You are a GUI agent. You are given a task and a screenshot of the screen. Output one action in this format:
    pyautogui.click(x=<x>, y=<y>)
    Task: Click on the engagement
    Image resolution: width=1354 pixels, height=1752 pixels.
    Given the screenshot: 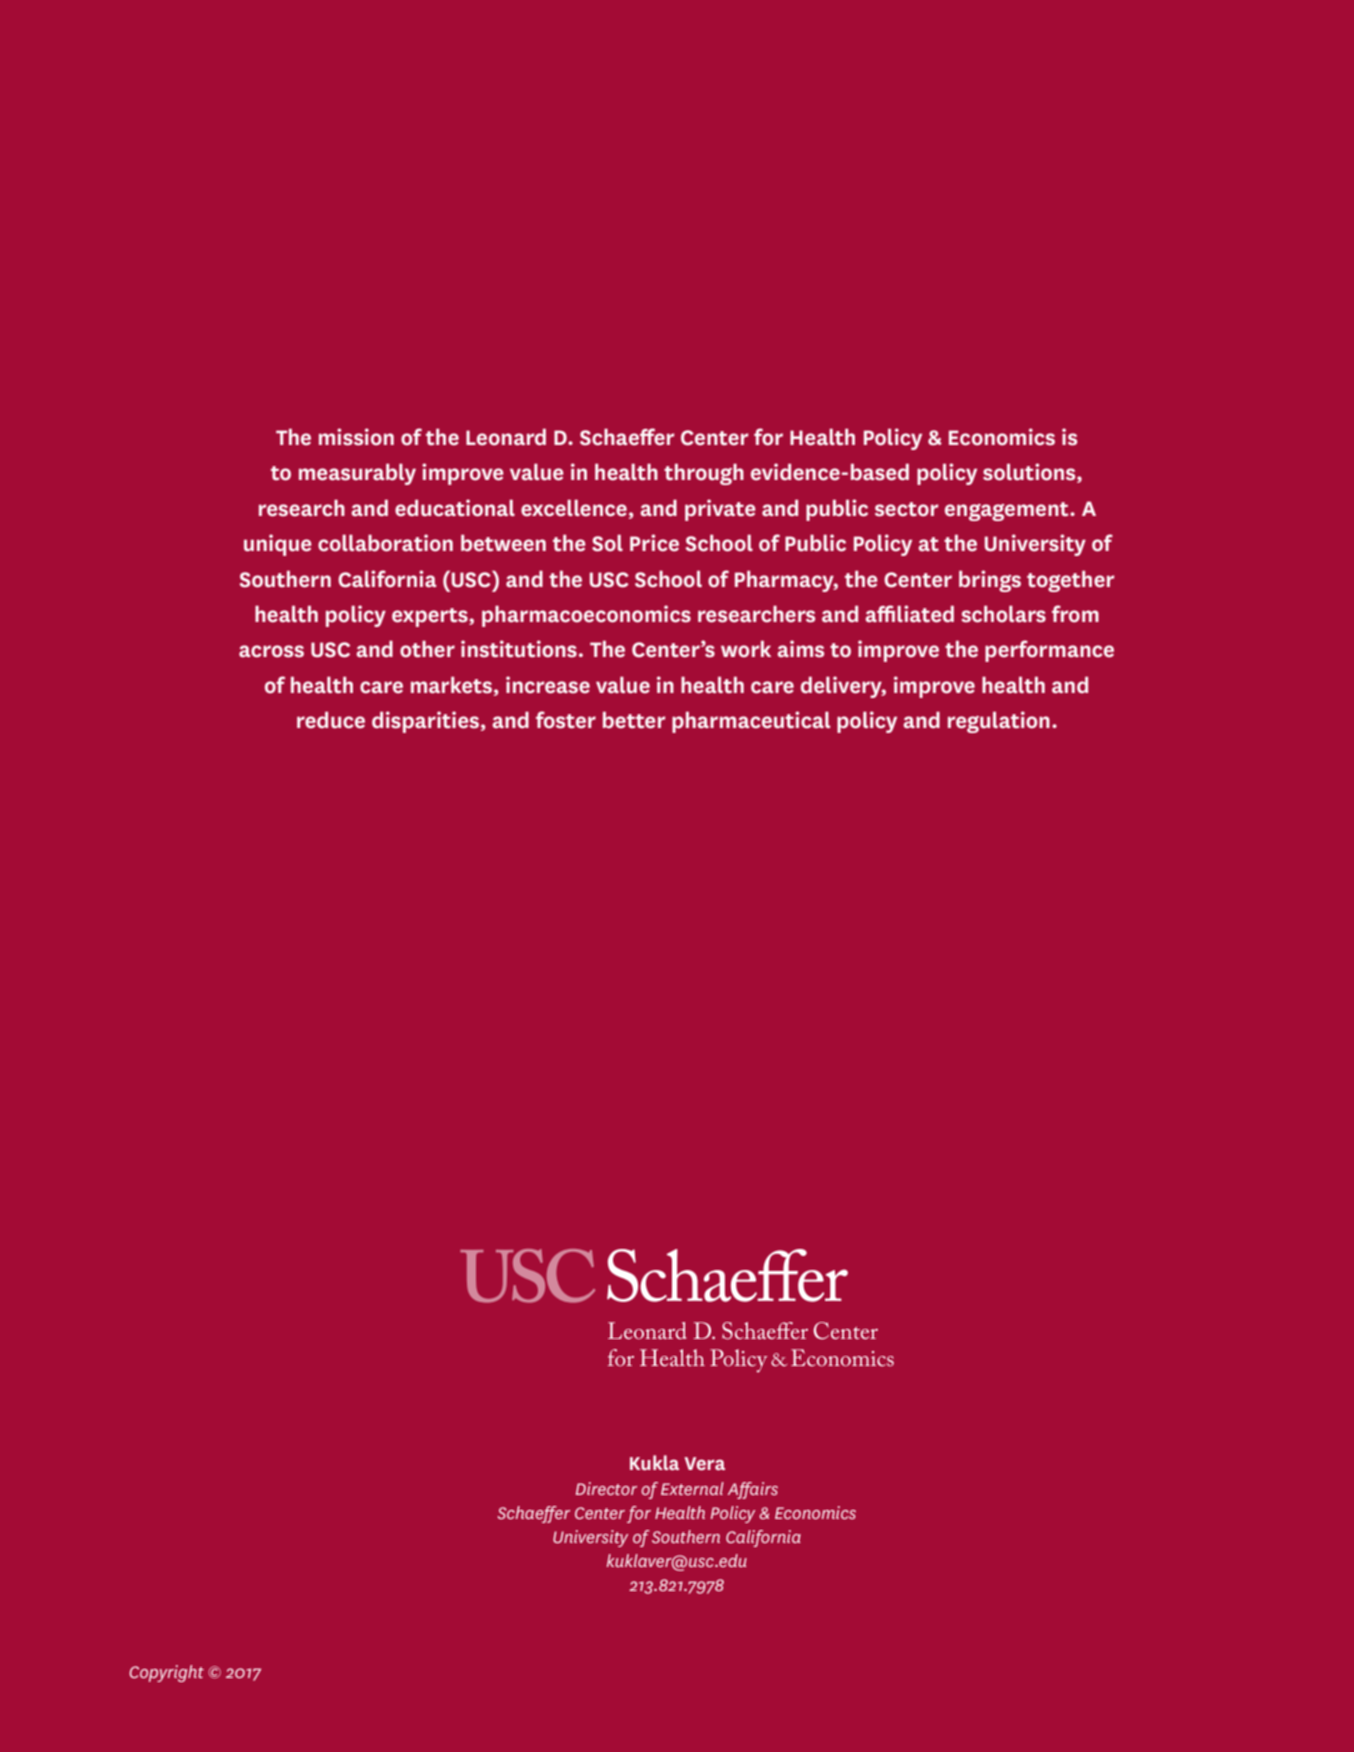 What is the action you would take?
    pyautogui.click(x=1008, y=511)
